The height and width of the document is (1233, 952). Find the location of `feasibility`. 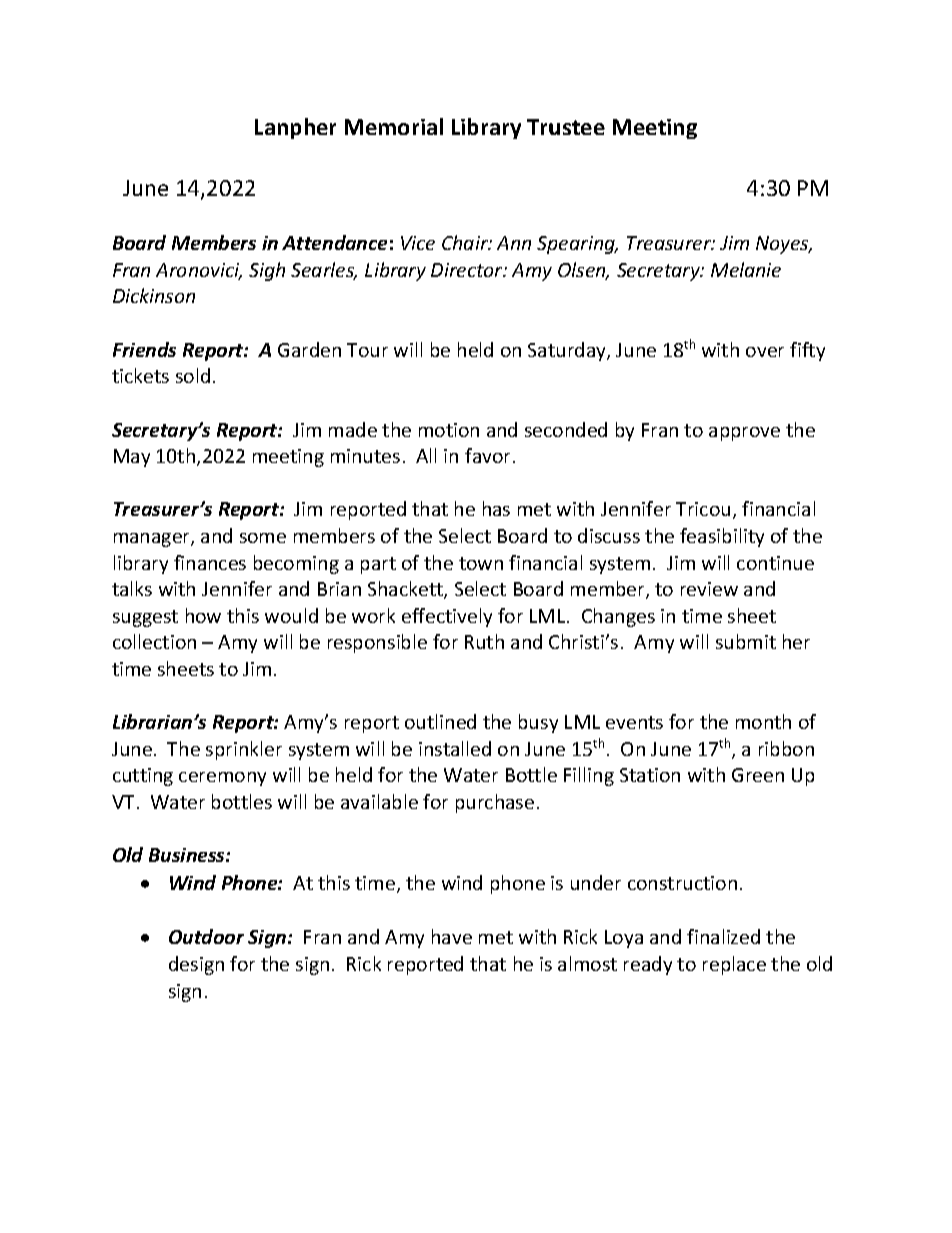

feasibility is located at coordinates (722, 537).
